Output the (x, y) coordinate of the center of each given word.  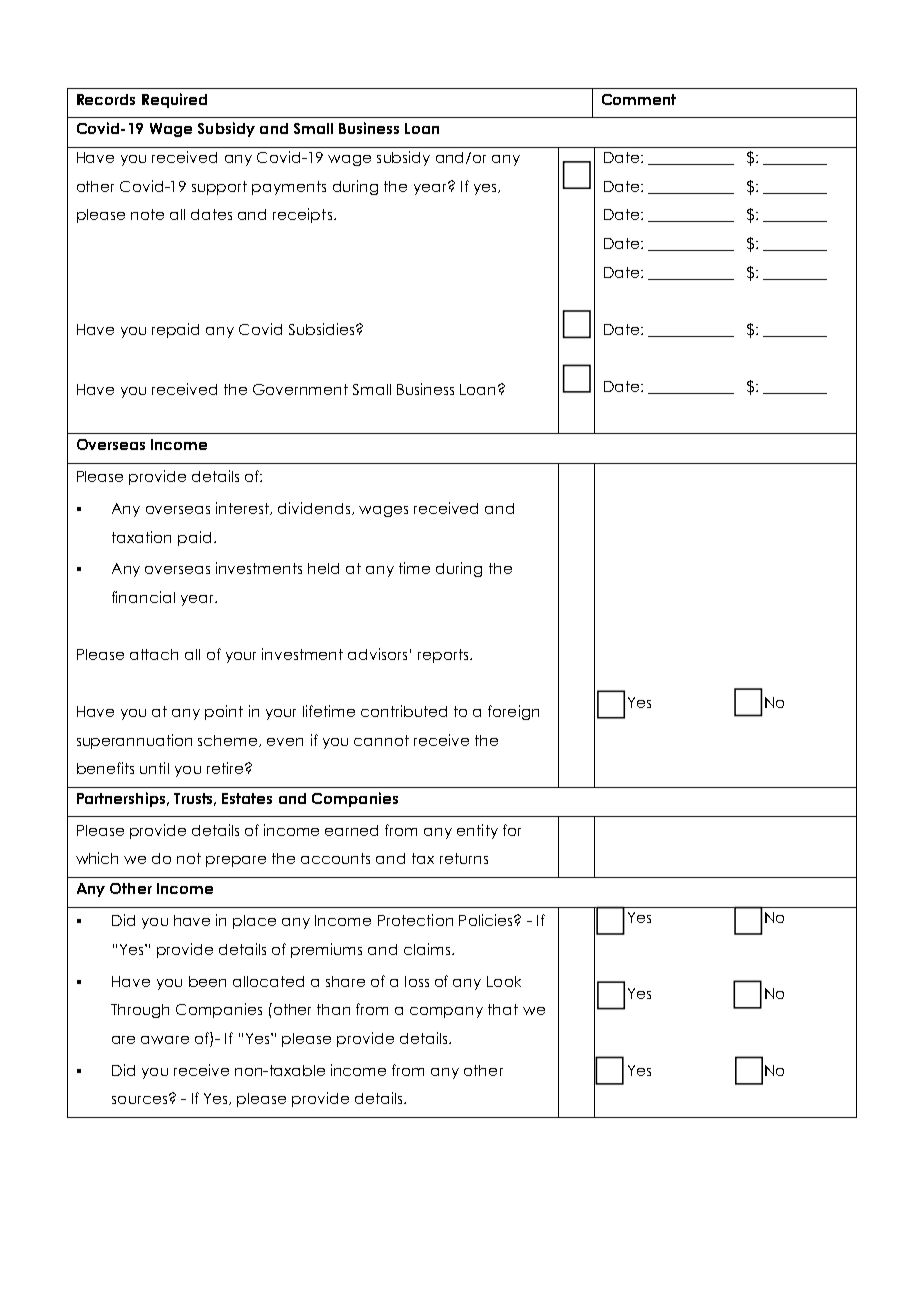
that (503, 1009)
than (333, 1009)
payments (289, 188)
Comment (639, 99)
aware (165, 1040)
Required (174, 100)
